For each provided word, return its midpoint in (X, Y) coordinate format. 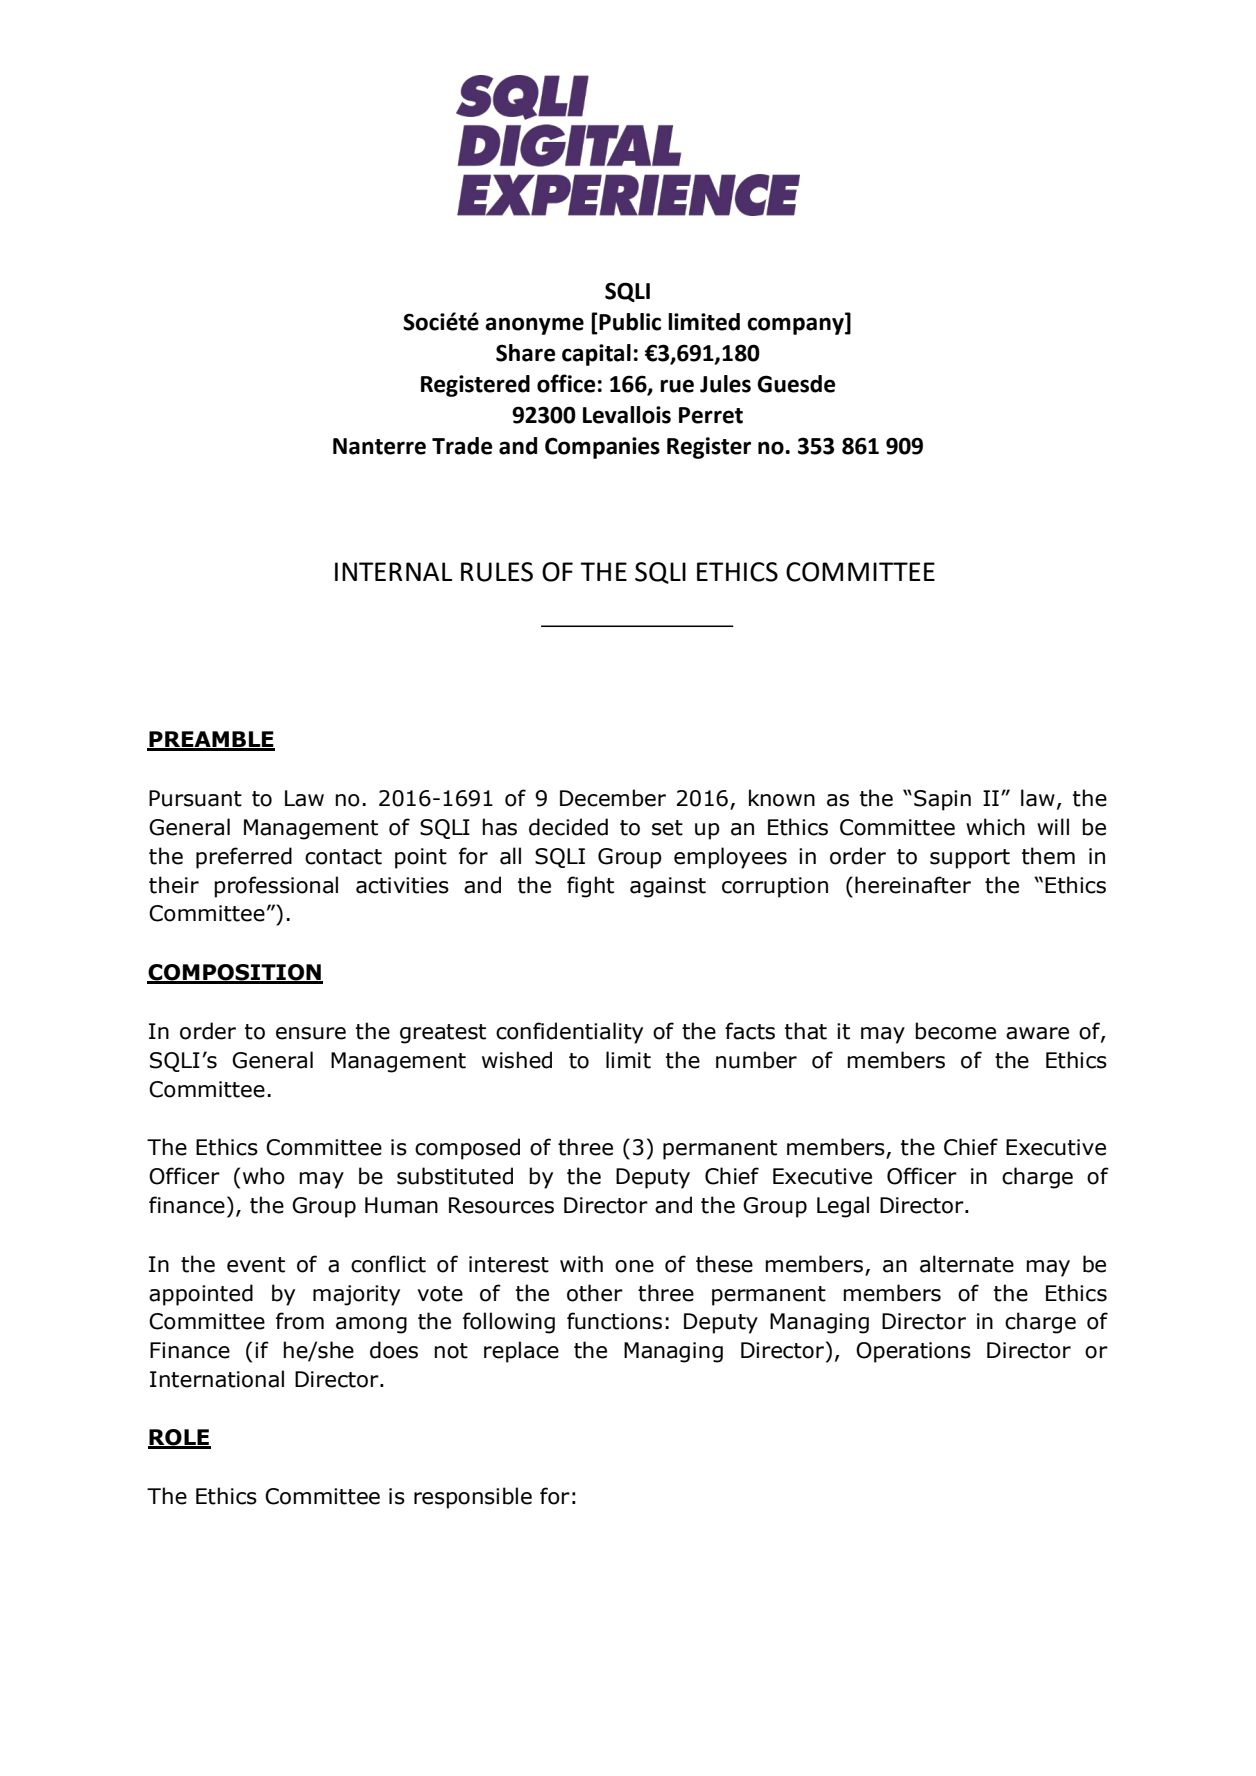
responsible (473, 1498)
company (796, 326)
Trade (462, 446)
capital (596, 355)
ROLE (179, 1438)
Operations (913, 1352)
